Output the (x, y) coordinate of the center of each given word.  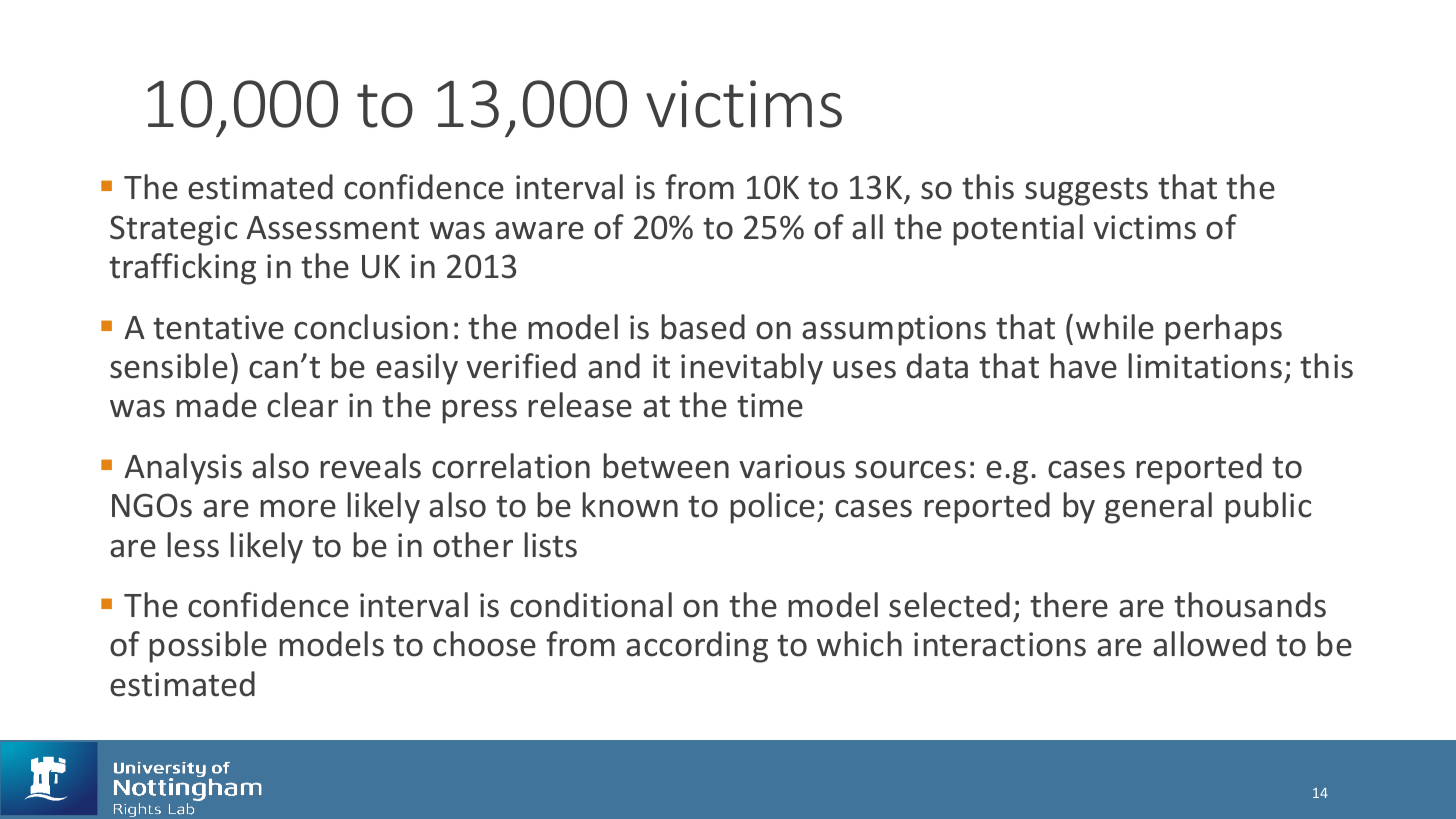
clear (302, 405)
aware (539, 231)
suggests (1086, 192)
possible (208, 647)
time (770, 405)
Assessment (332, 228)
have (1083, 366)
